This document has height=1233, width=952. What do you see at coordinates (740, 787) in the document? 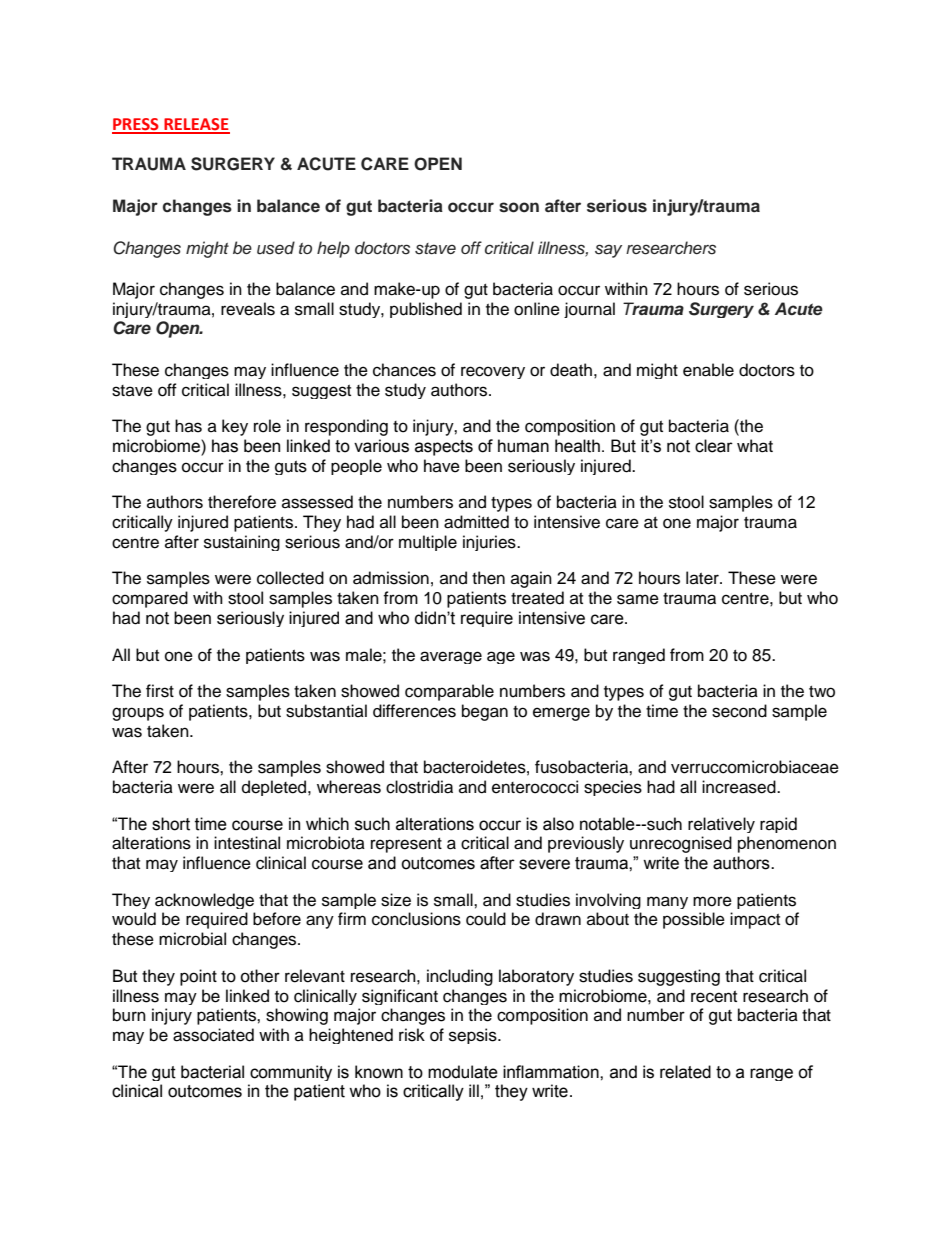
I see `increased` at bounding box center [740, 787].
